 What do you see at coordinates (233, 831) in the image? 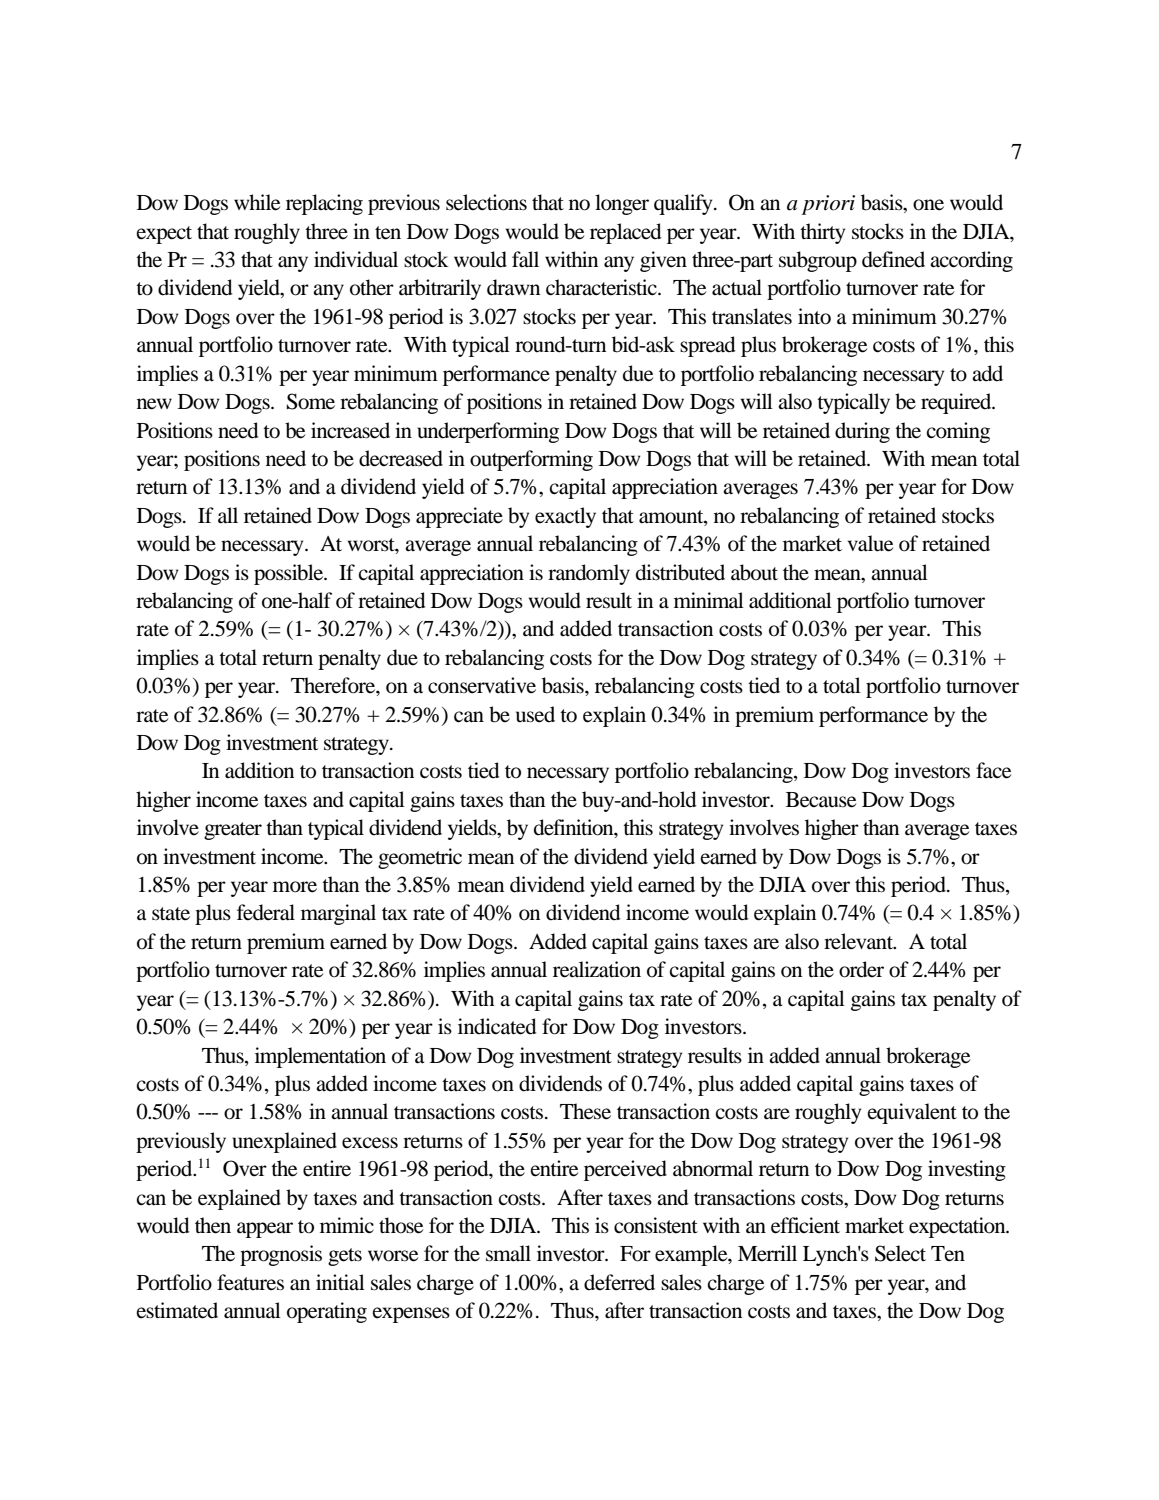
I see `greater` at bounding box center [233, 831].
